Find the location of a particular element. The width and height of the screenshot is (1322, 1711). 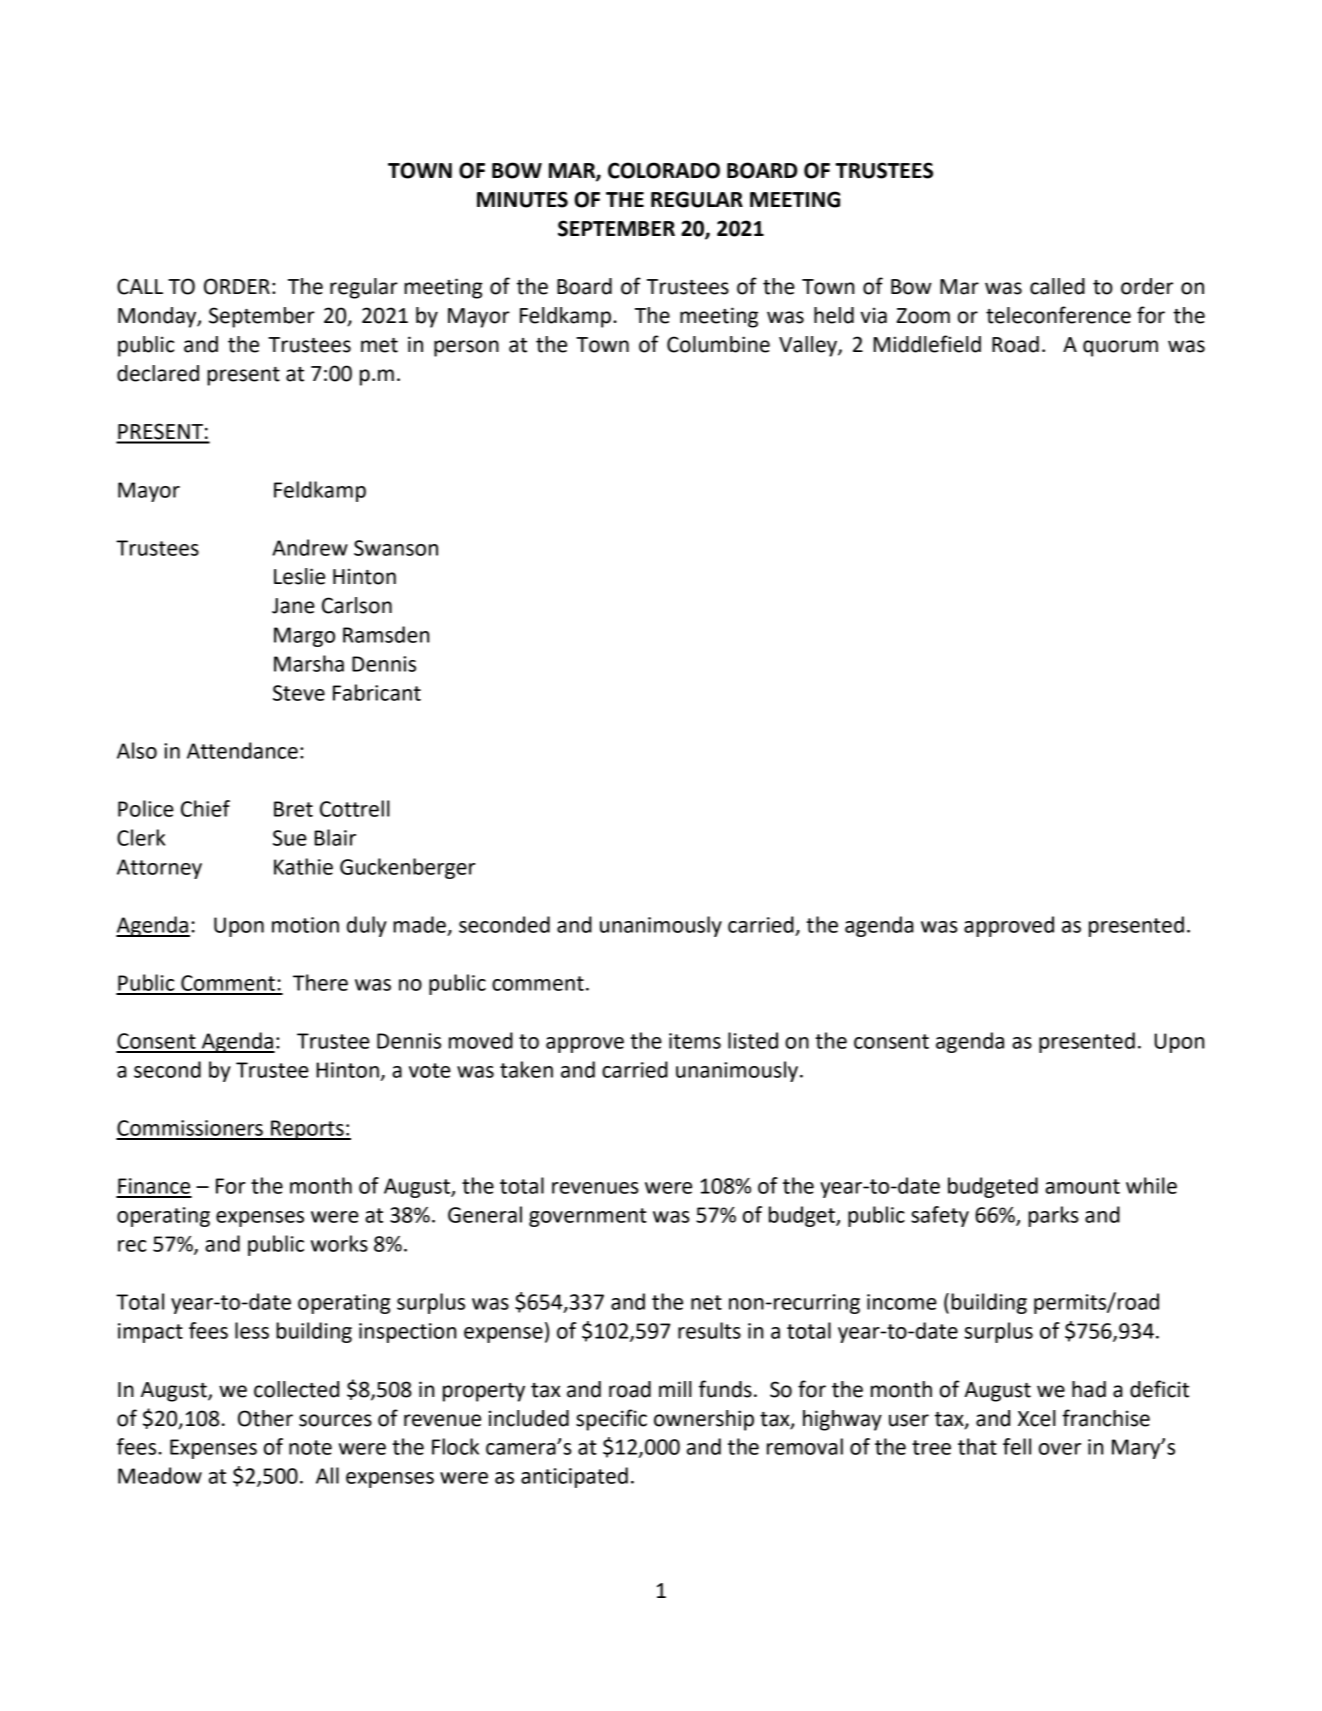

quorum is located at coordinates (1120, 348).
